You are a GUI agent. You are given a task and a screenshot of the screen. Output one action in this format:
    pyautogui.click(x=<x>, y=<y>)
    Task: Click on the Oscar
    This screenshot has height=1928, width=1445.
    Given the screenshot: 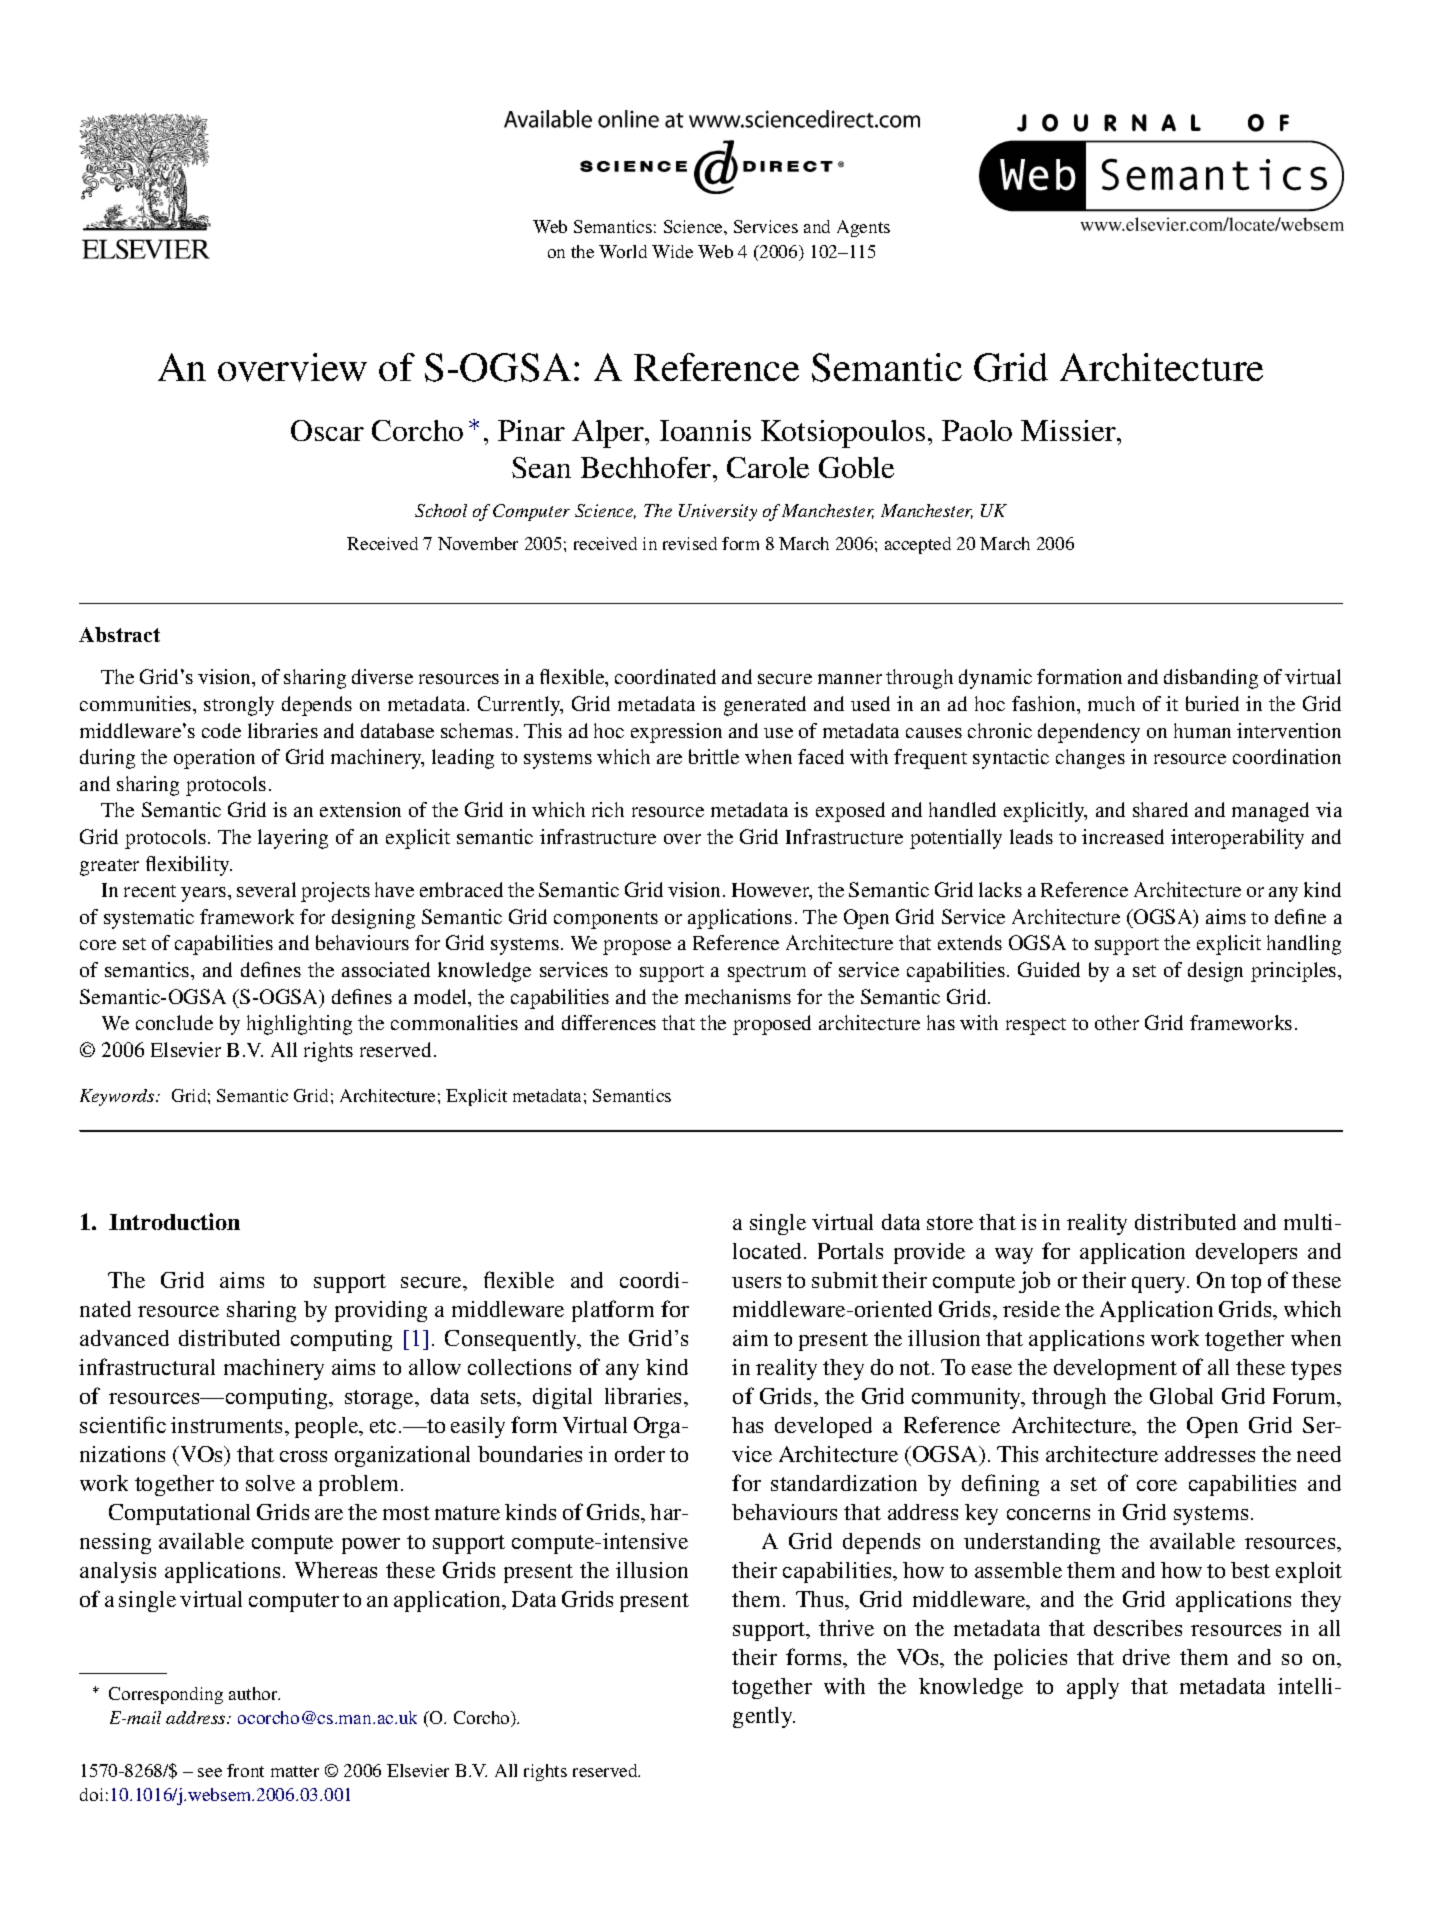 What is the action you would take?
    pyautogui.click(x=327, y=430)
